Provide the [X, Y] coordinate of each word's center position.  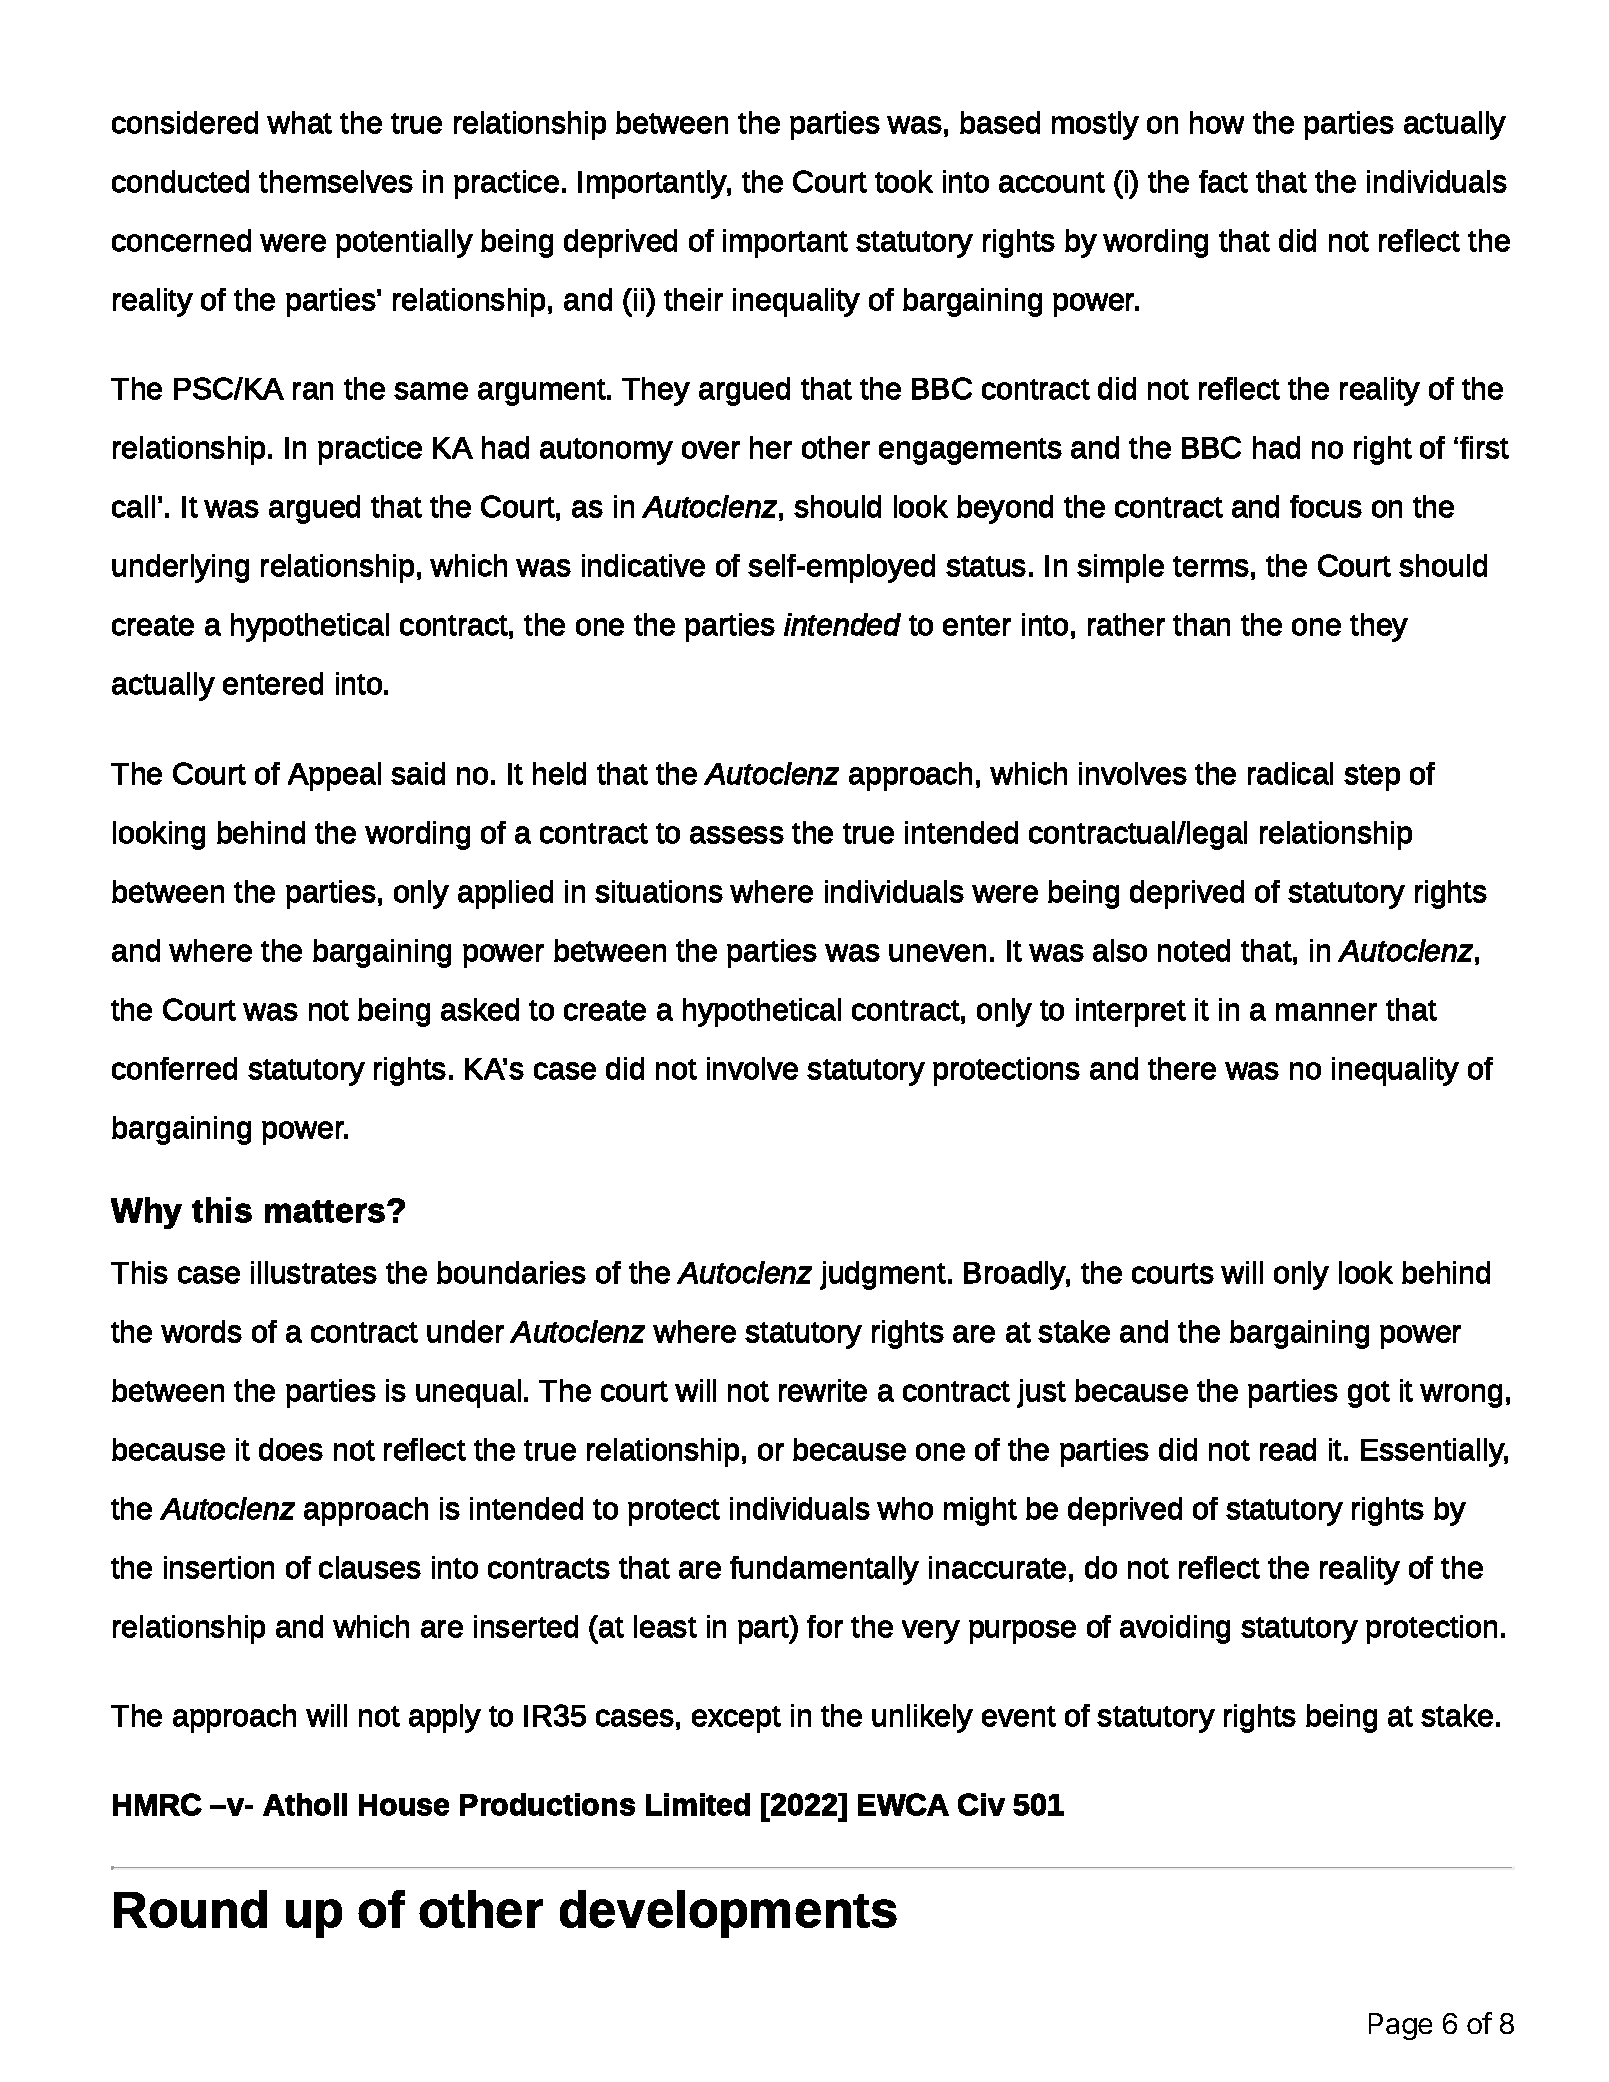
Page [1400, 2026]
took [904, 181]
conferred [174, 1068]
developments [728, 1914]
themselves [336, 181]
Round [190, 1909]
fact [1223, 181]
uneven [937, 953]
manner [1326, 1012]
